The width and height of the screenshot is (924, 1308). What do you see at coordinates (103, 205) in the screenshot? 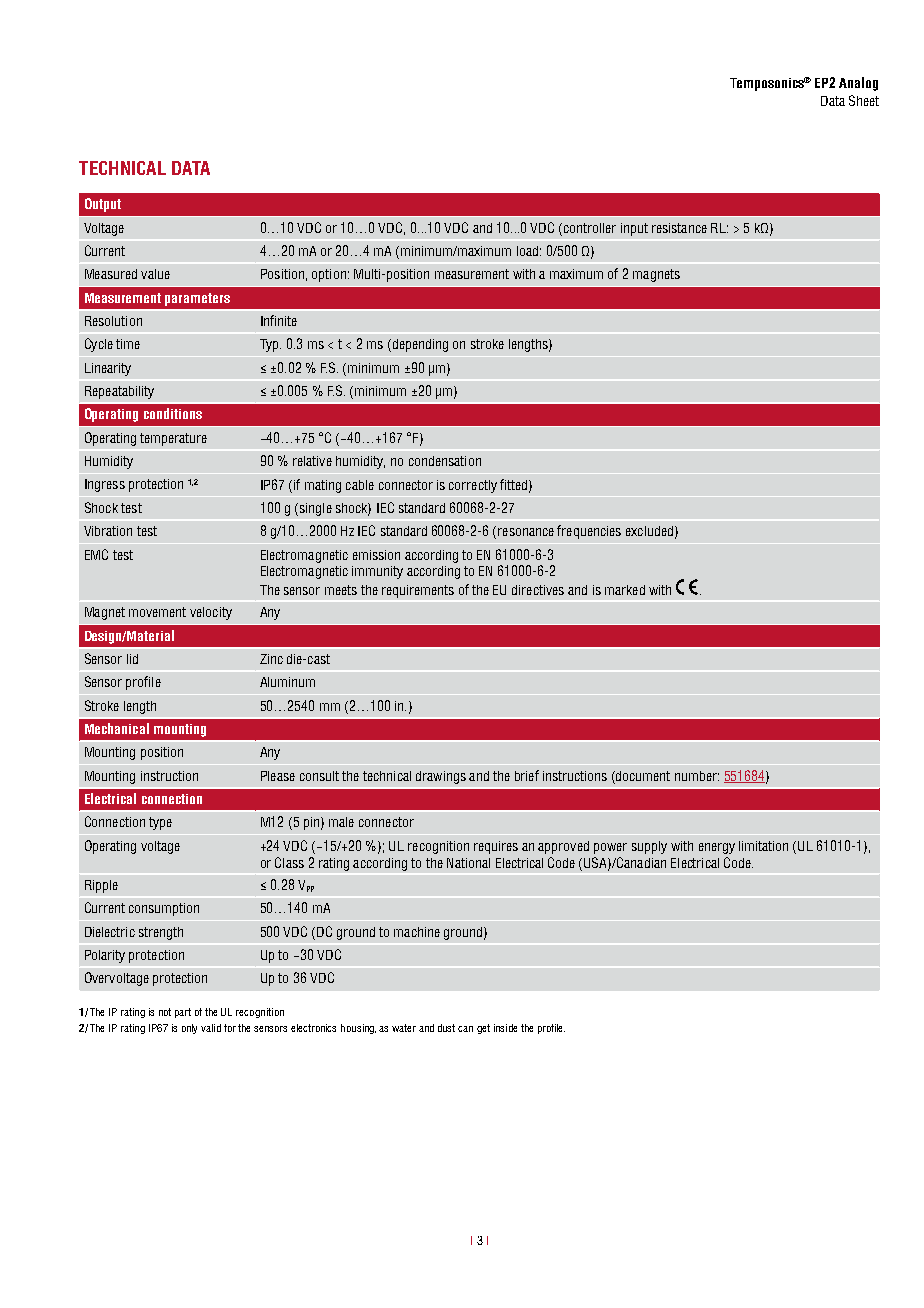
I see `Output` at bounding box center [103, 205].
